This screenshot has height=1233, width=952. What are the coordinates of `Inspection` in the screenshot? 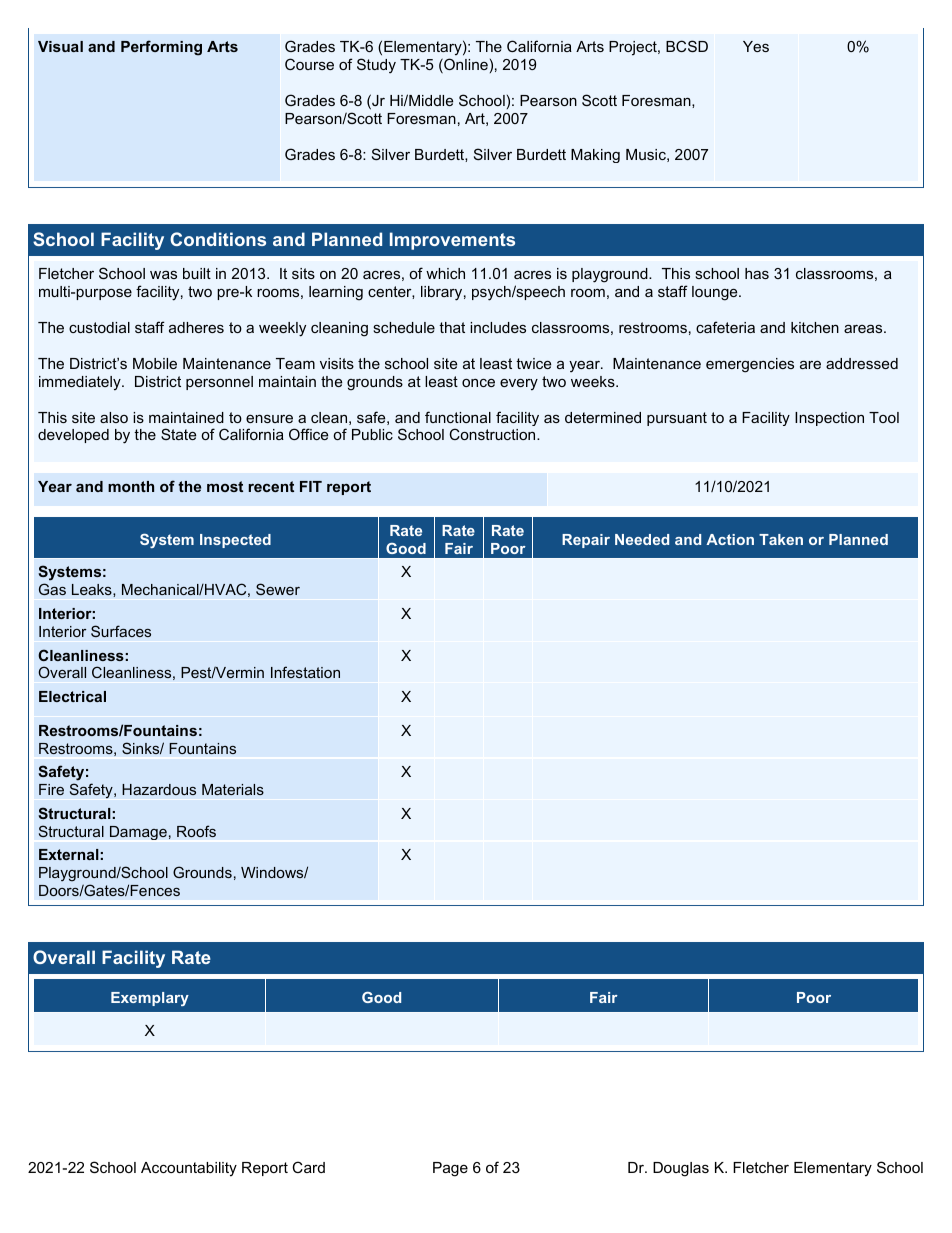 It's located at (829, 419).
